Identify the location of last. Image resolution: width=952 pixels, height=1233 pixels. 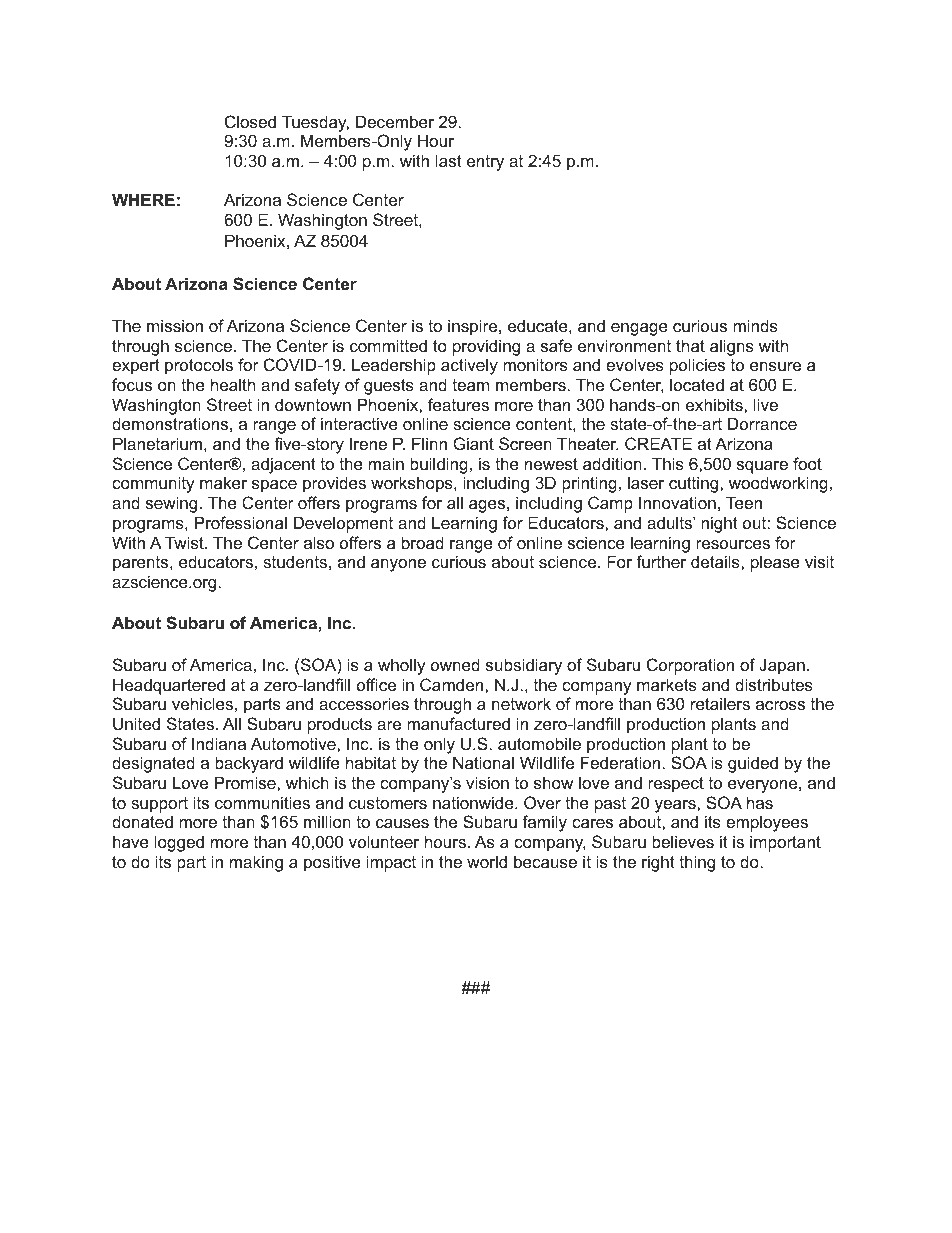
(449, 160).
